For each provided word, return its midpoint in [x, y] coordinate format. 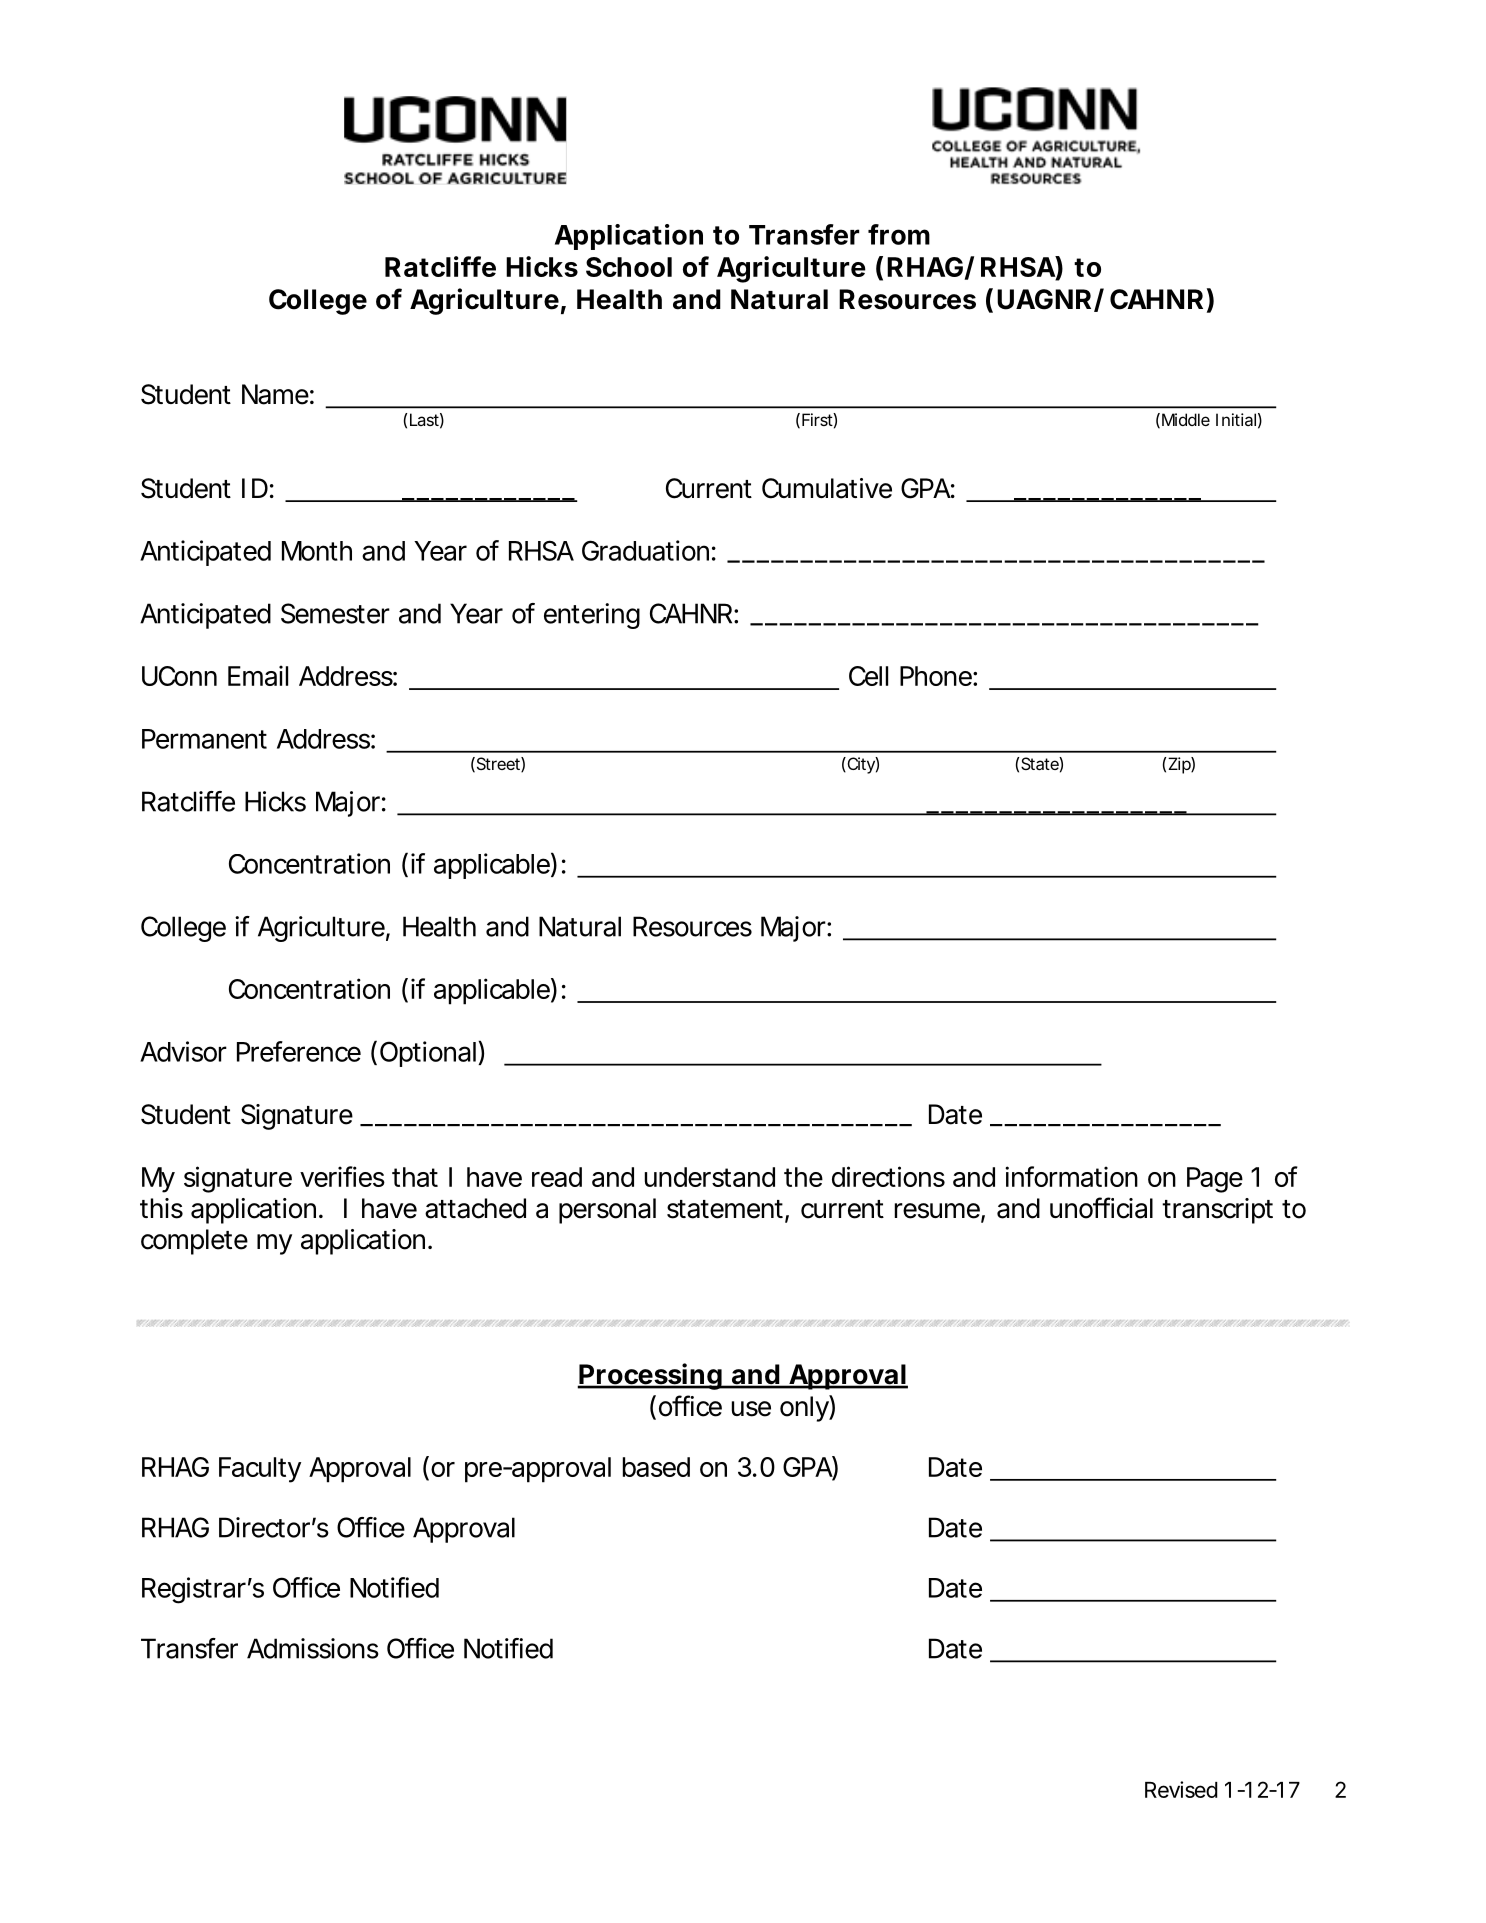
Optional [428, 1054]
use [751, 1409]
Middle [1186, 419]
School [629, 267]
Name [275, 394]
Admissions [313, 1648]
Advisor [183, 1051]
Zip [1180, 765]
